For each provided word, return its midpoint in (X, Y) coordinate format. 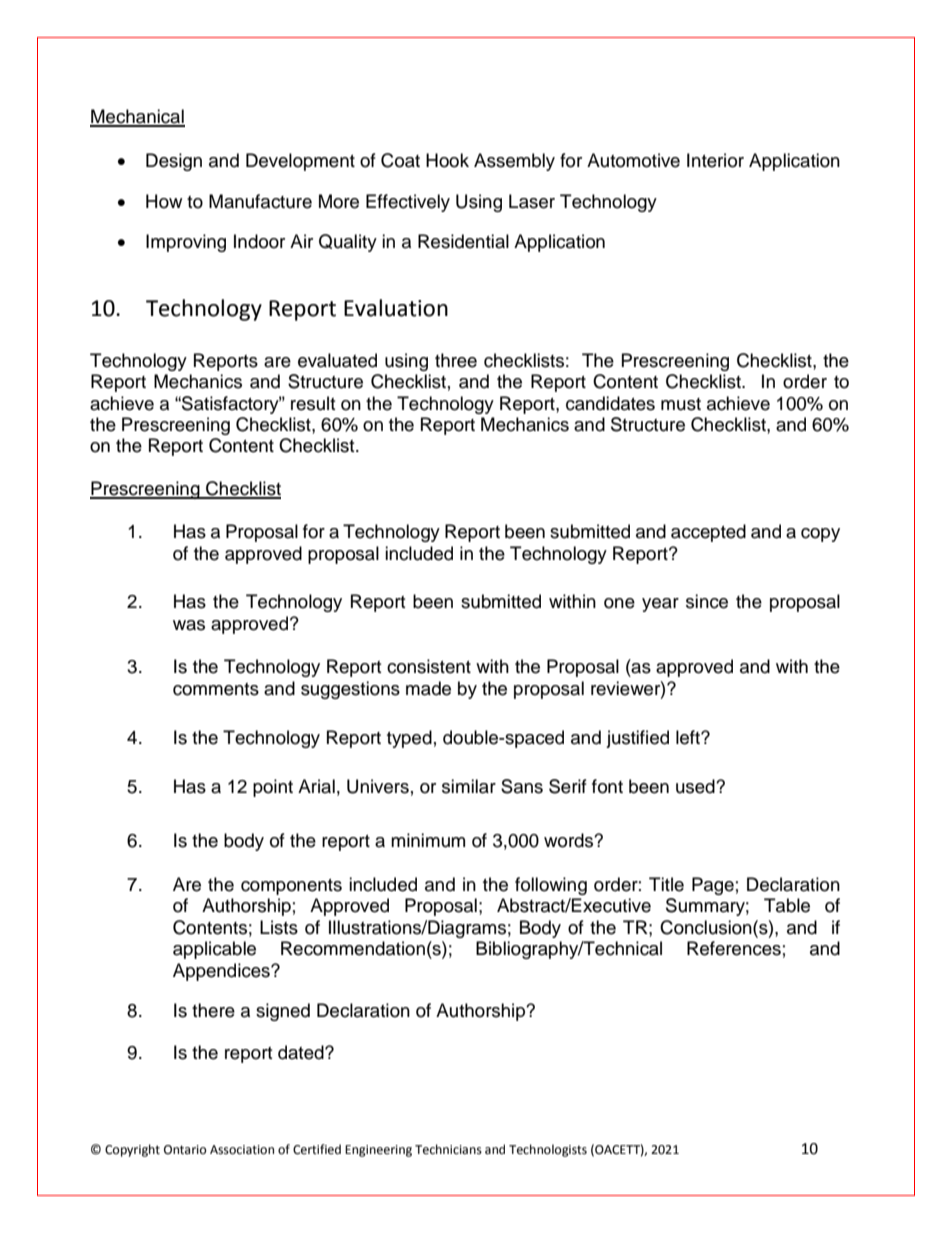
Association (242, 1150)
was (189, 625)
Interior (715, 160)
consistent (429, 666)
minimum (428, 840)
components (291, 887)
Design (174, 162)
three (456, 360)
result (313, 403)
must (681, 404)
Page (713, 886)
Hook (447, 160)
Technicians (448, 1149)
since (707, 601)
